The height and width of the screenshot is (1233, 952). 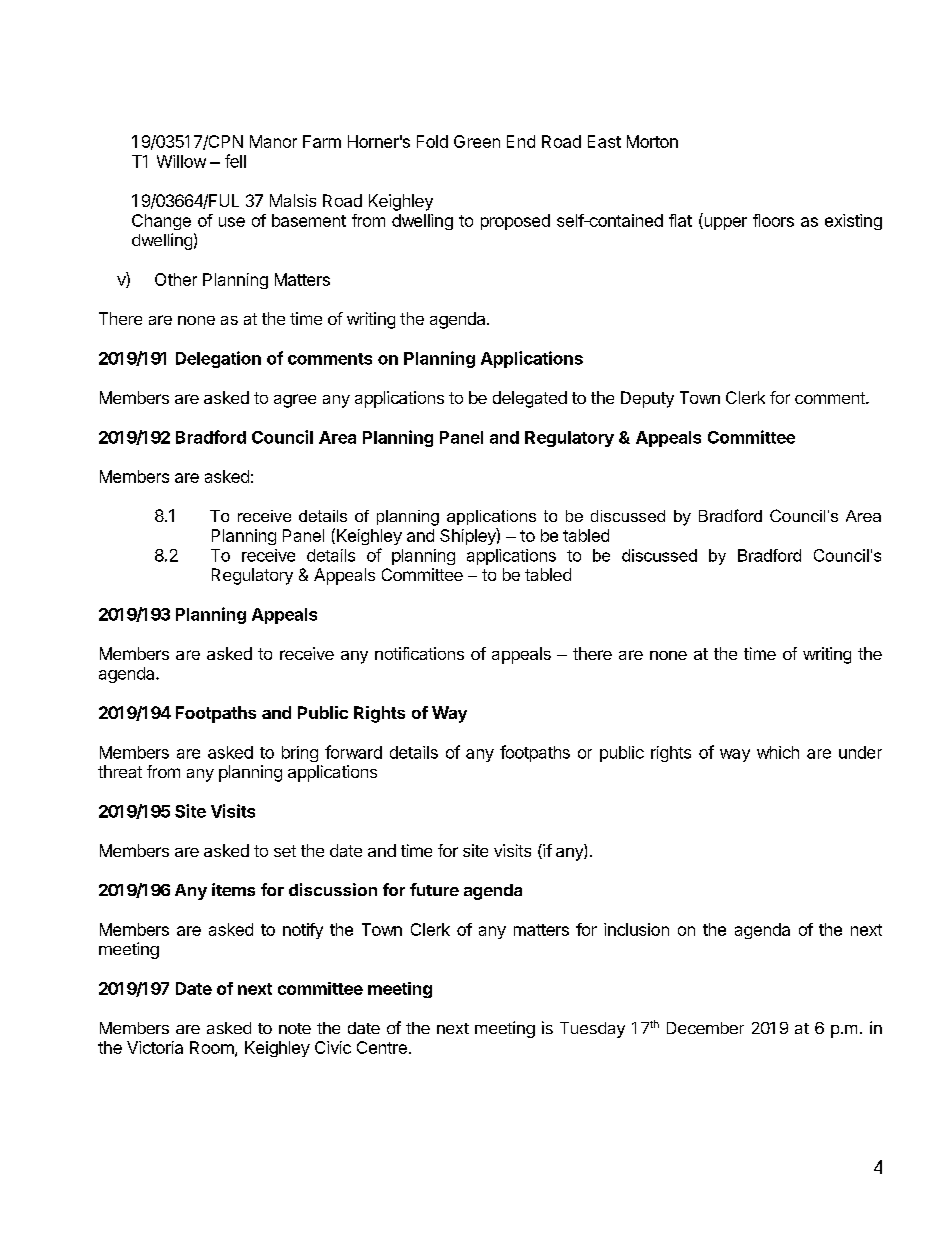 I want to click on fell, so click(x=235, y=161).
